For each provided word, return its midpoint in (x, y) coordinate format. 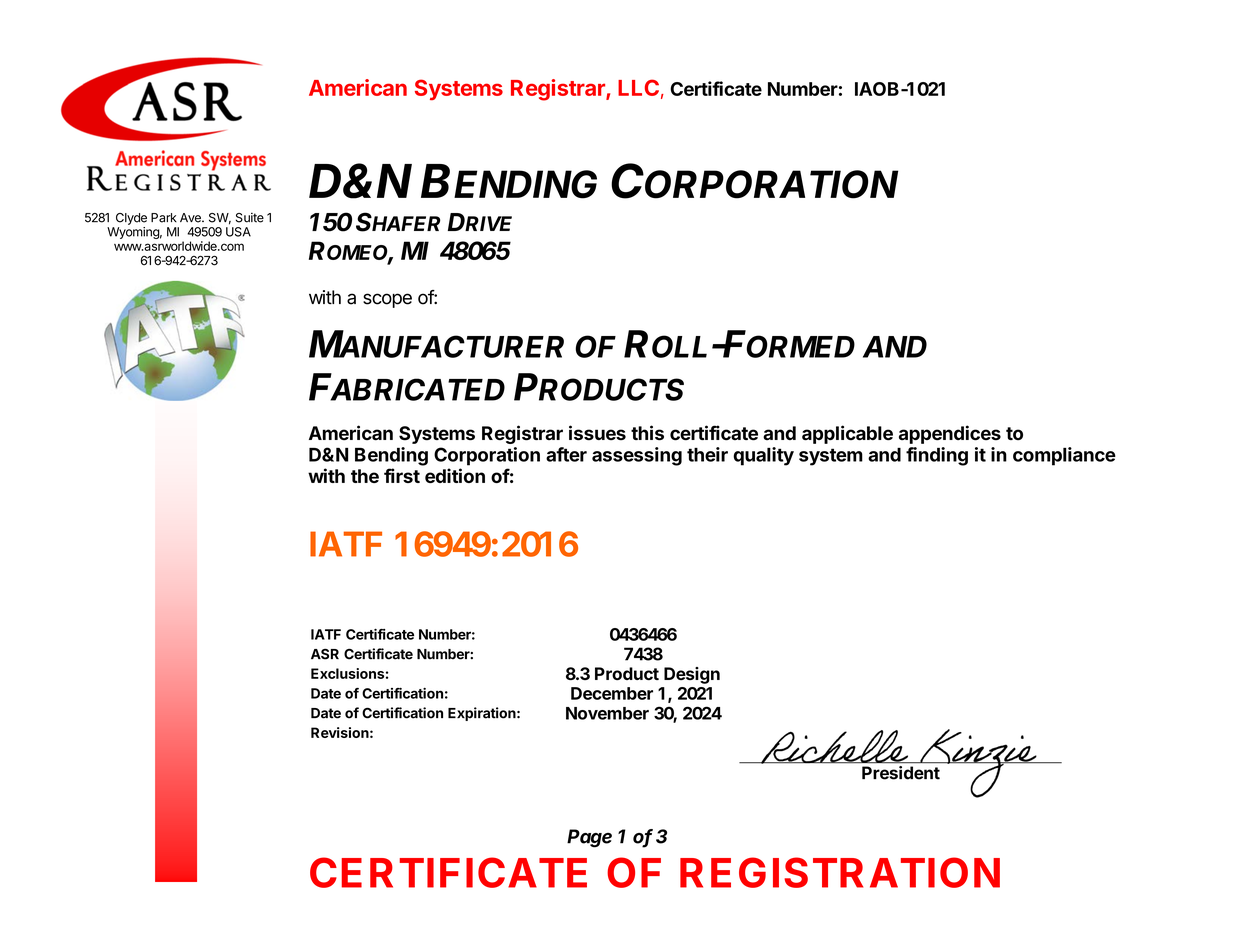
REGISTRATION (840, 872)
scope (387, 300)
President (901, 773)
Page (589, 838)
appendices (950, 434)
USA (238, 232)
